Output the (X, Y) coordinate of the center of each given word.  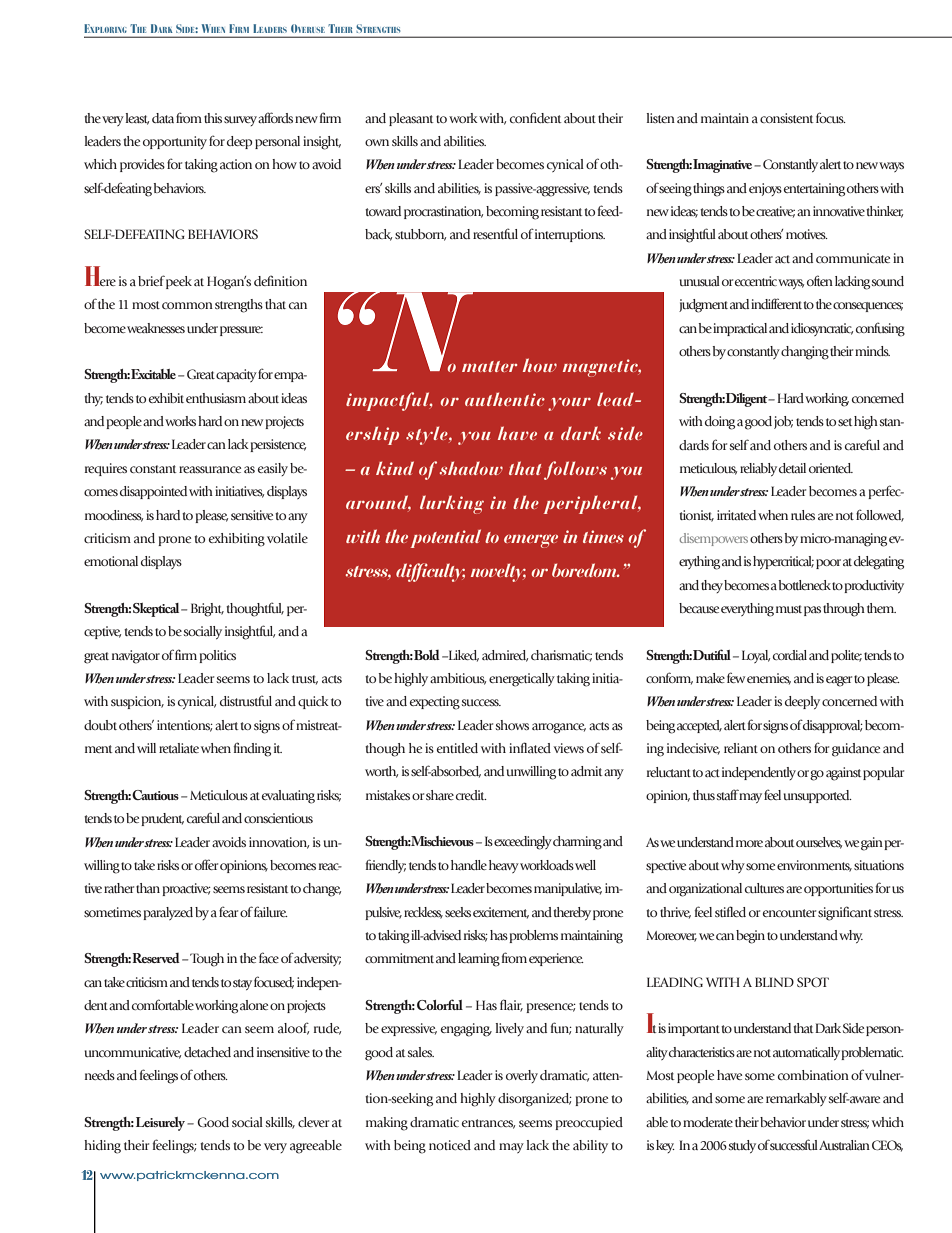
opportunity (175, 142)
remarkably (796, 1099)
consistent (787, 118)
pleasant (411, 119)
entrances (488, 1124)
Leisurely (162, 1124)
